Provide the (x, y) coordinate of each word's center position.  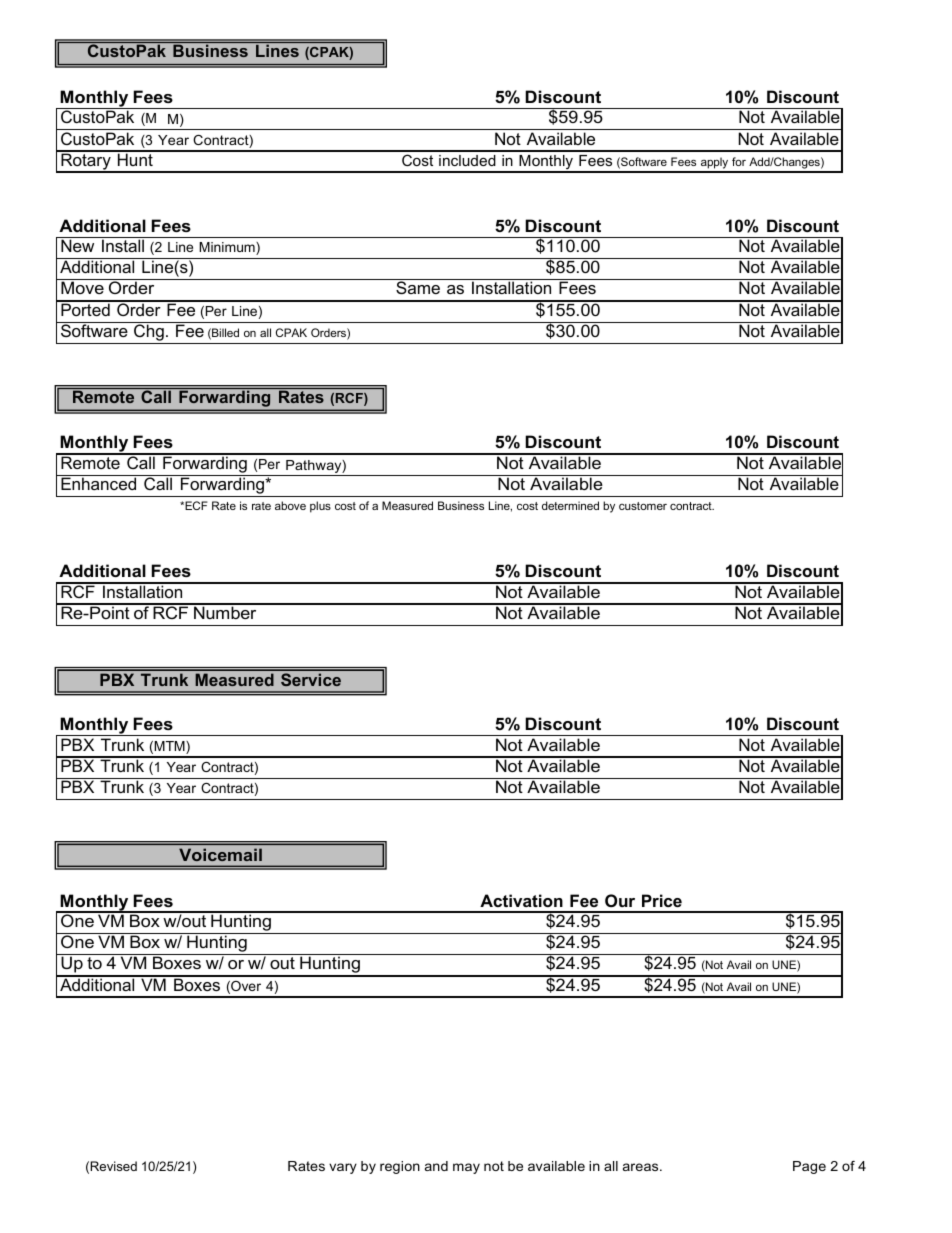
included (467, 160)
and (436, 1166)
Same (418, 287)
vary (343, 1168)
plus (320, 507)
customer (643, 506)
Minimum (228, 248)
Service (311, 679)
